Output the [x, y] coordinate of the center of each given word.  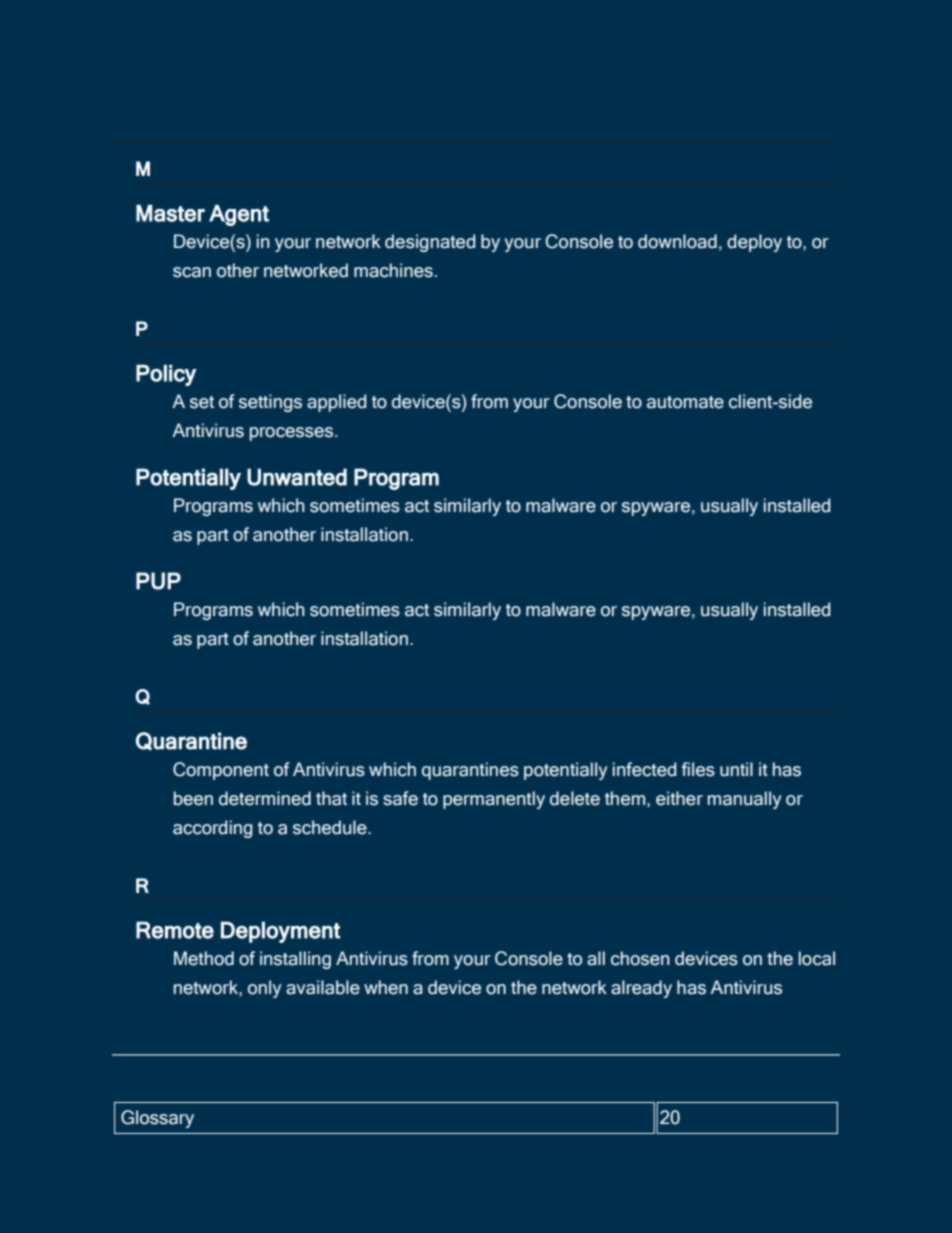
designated [430, 243]
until [736, 769]
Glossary [157, 1119]
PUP [158, 581]
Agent [239, 215]
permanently [494, 800]
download [677, 241]
